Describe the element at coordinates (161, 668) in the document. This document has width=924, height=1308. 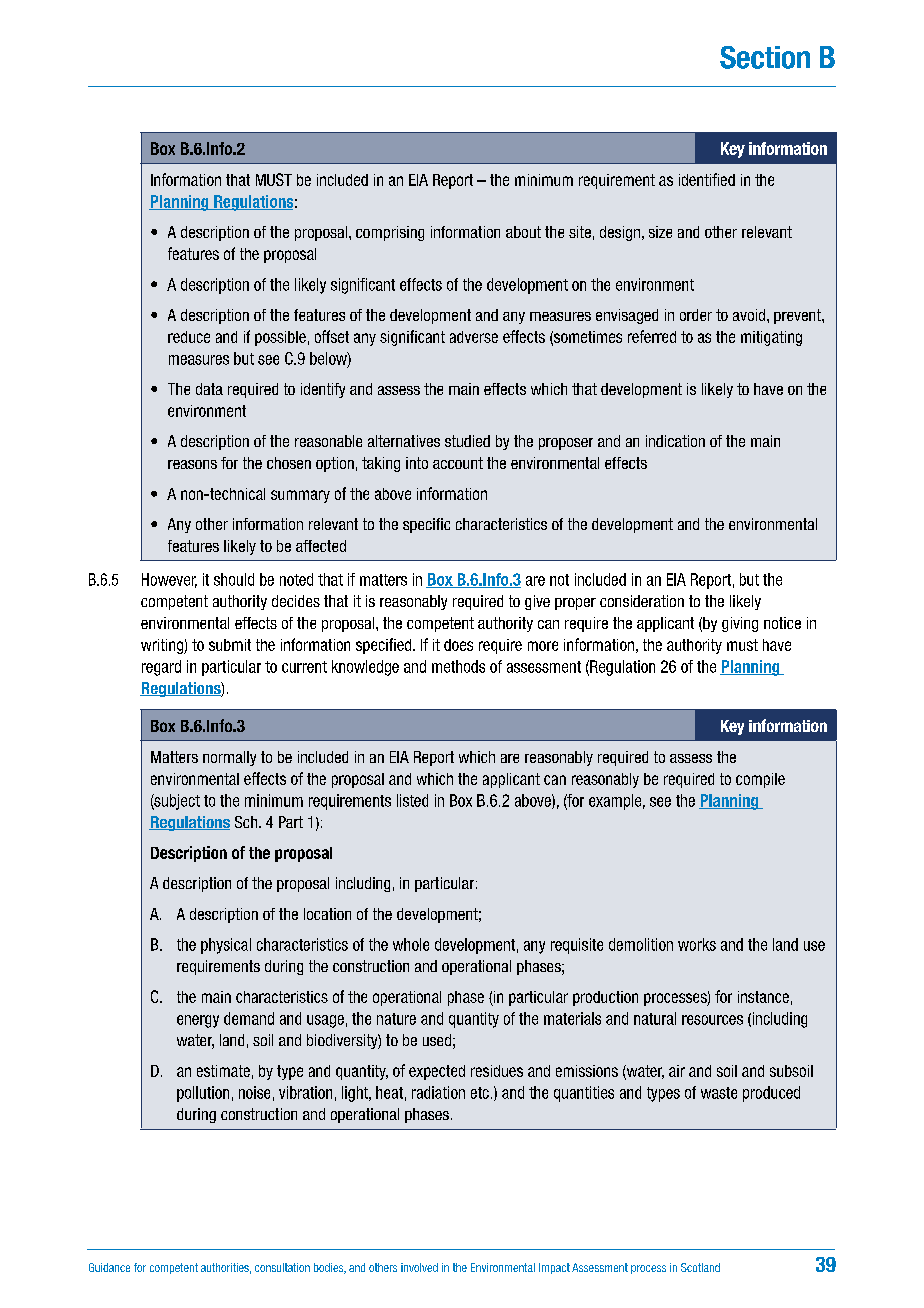
I see `regard` at that location.
